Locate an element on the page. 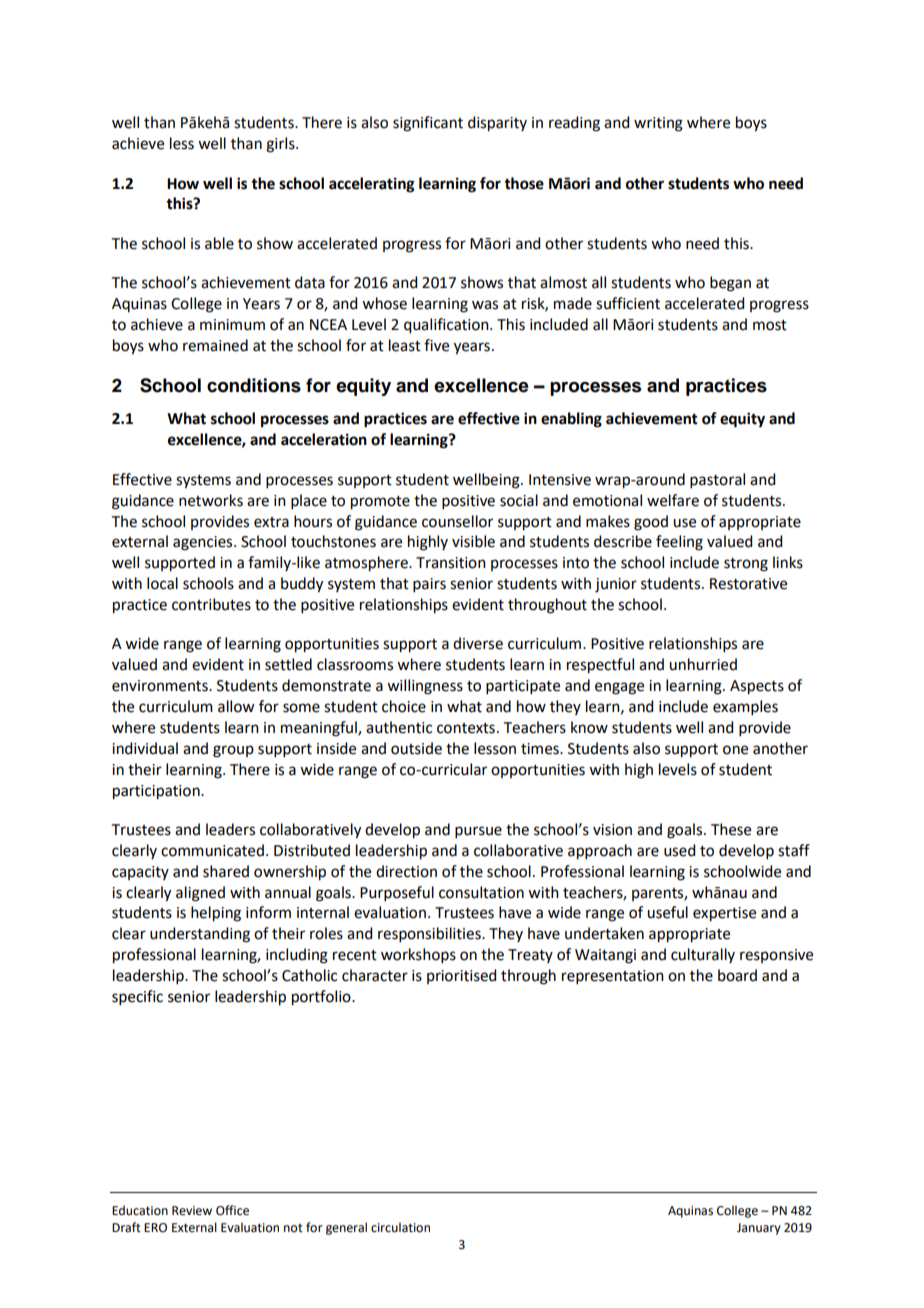  unhurried is located at coordinates (703, 664).
